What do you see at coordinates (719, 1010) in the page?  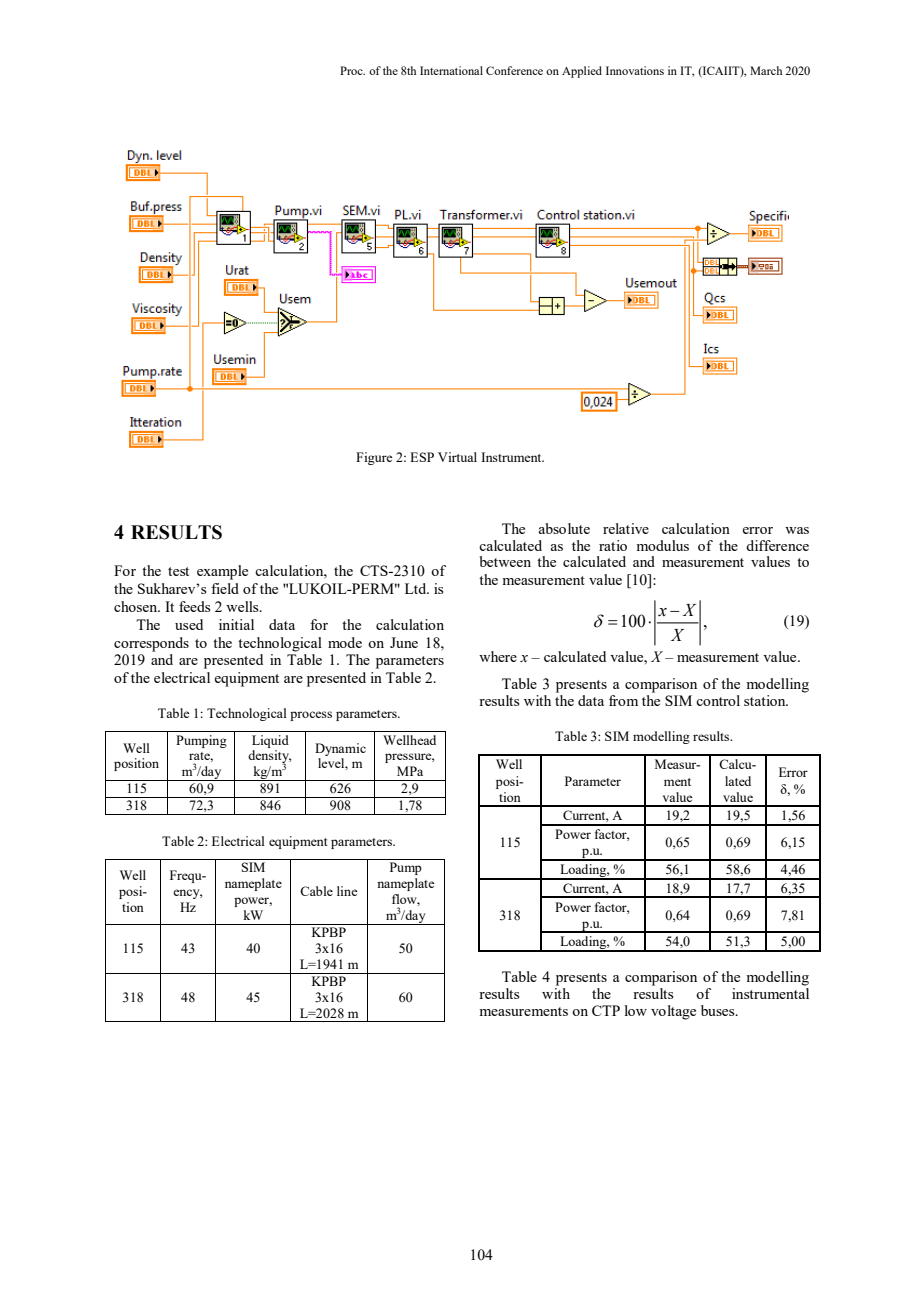 I see `buses` at bounding box center [719, 1010].
